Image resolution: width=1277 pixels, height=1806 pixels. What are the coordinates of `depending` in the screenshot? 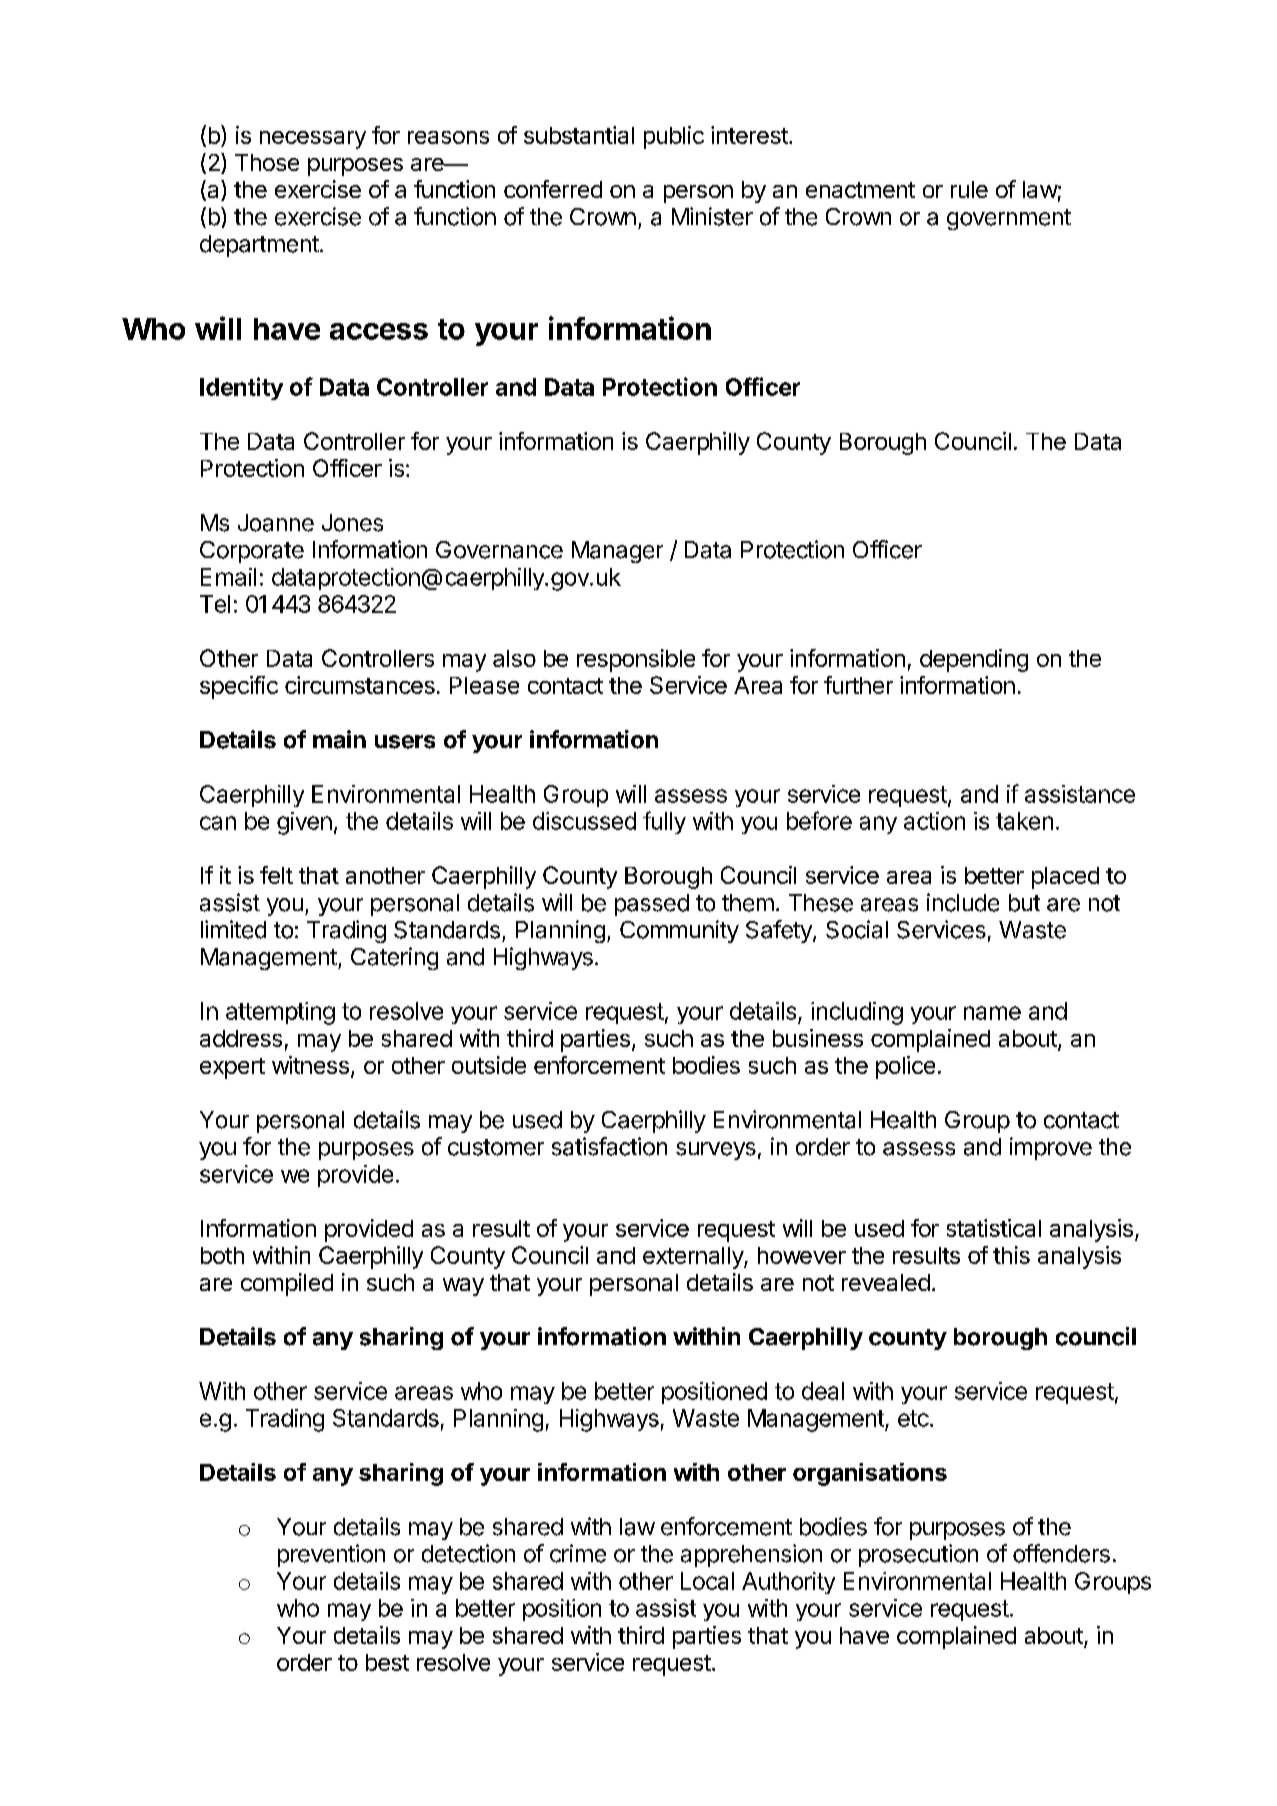 It's located at (974, 660).
